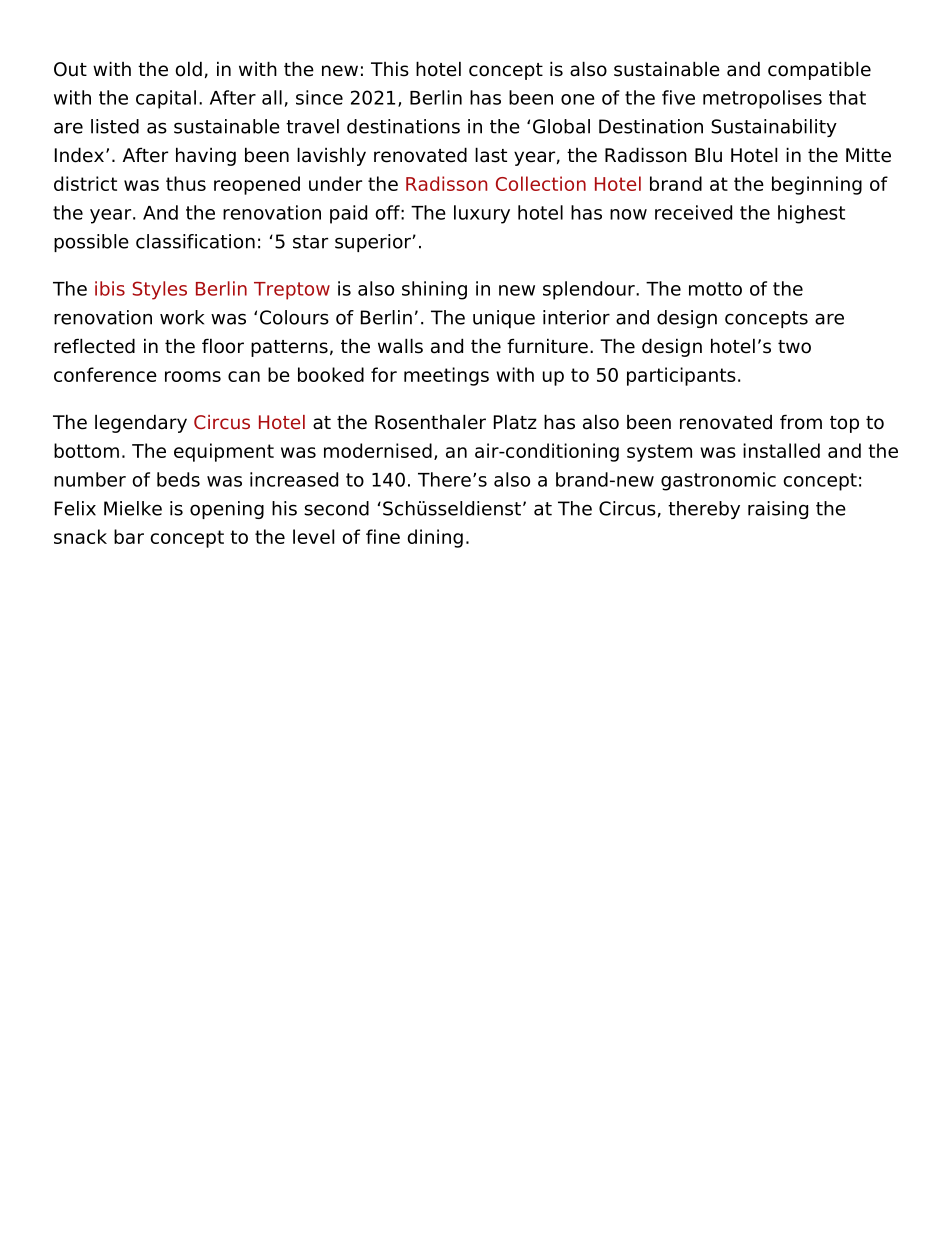 This screenshot has width=952, height=1233. I want to click on legendary, so click(141, 423).
